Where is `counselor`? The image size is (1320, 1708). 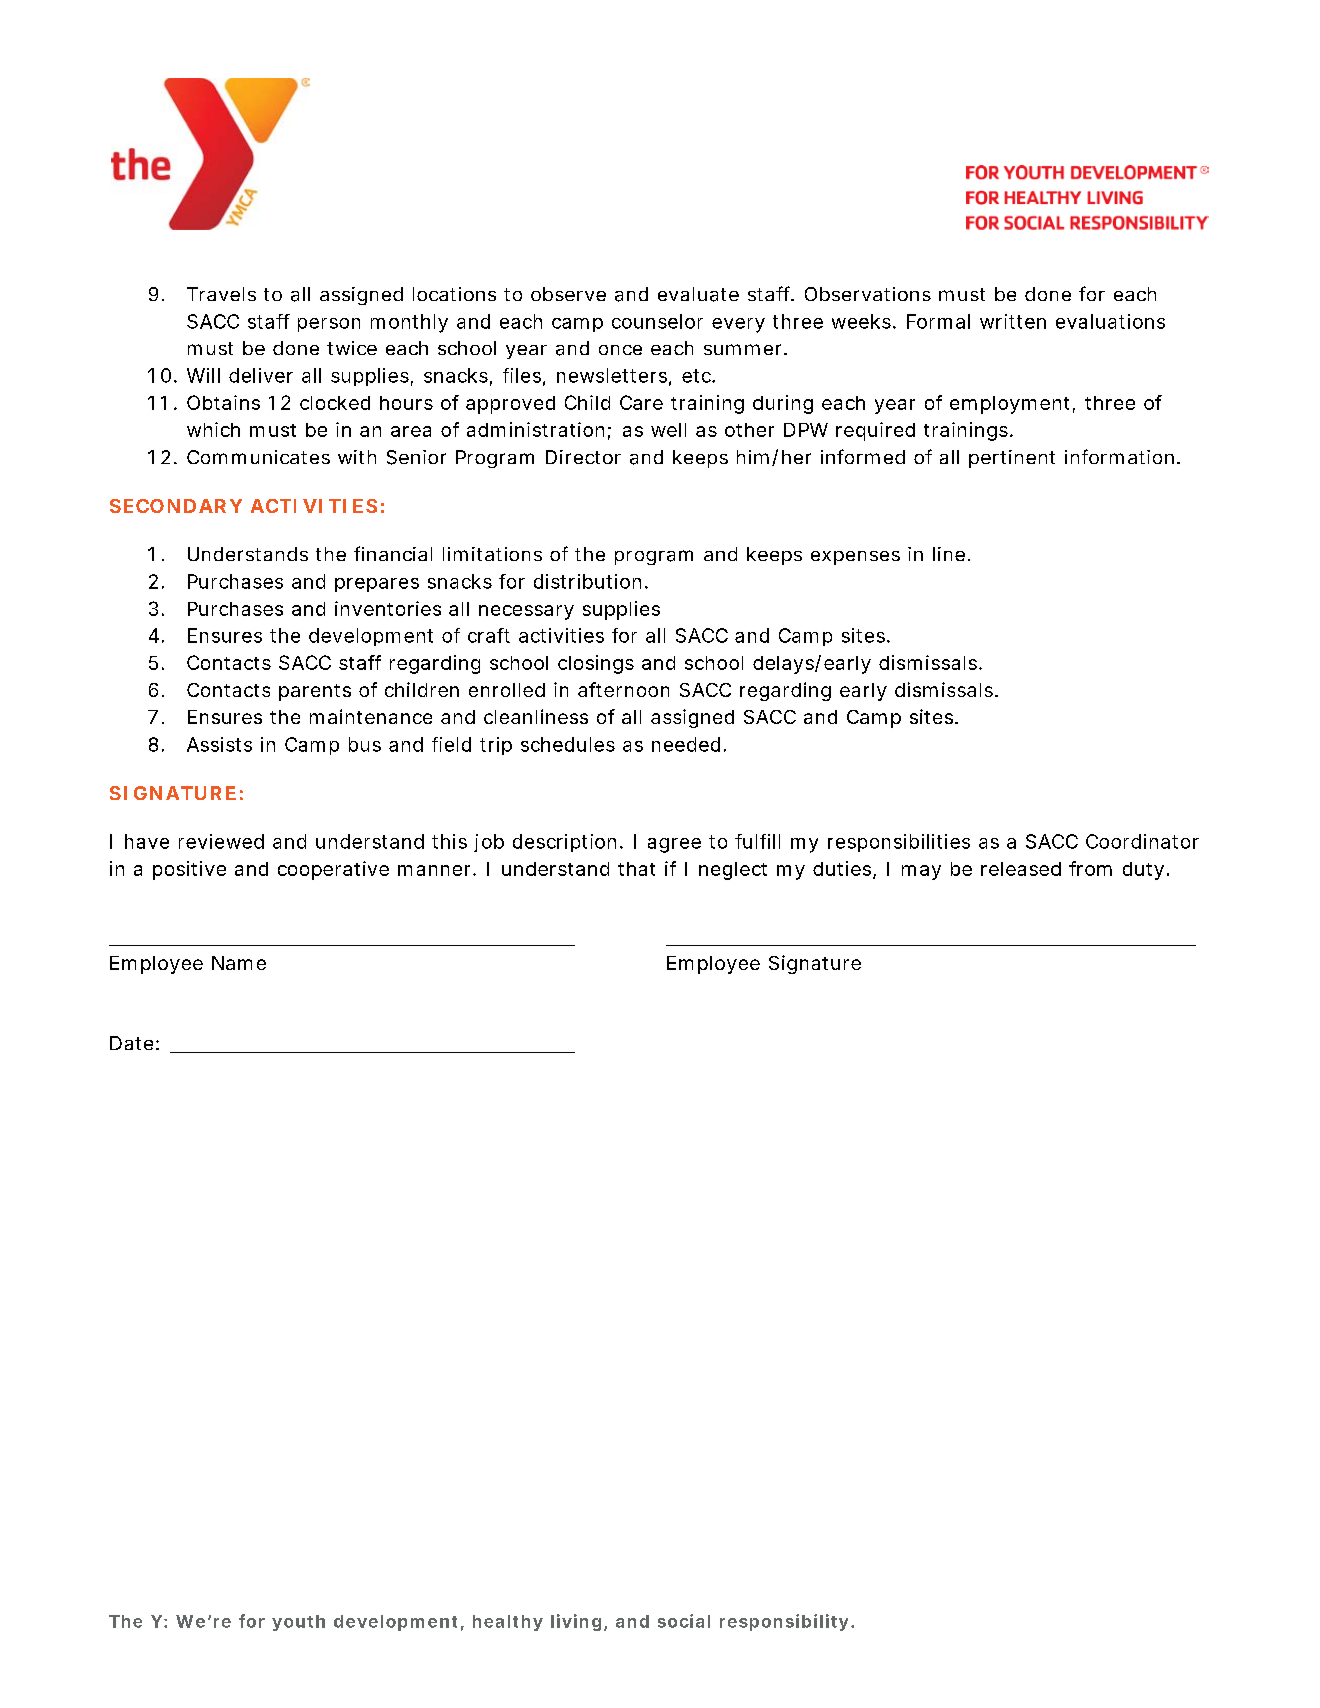
counselor is located at coordinates (657, 321).
